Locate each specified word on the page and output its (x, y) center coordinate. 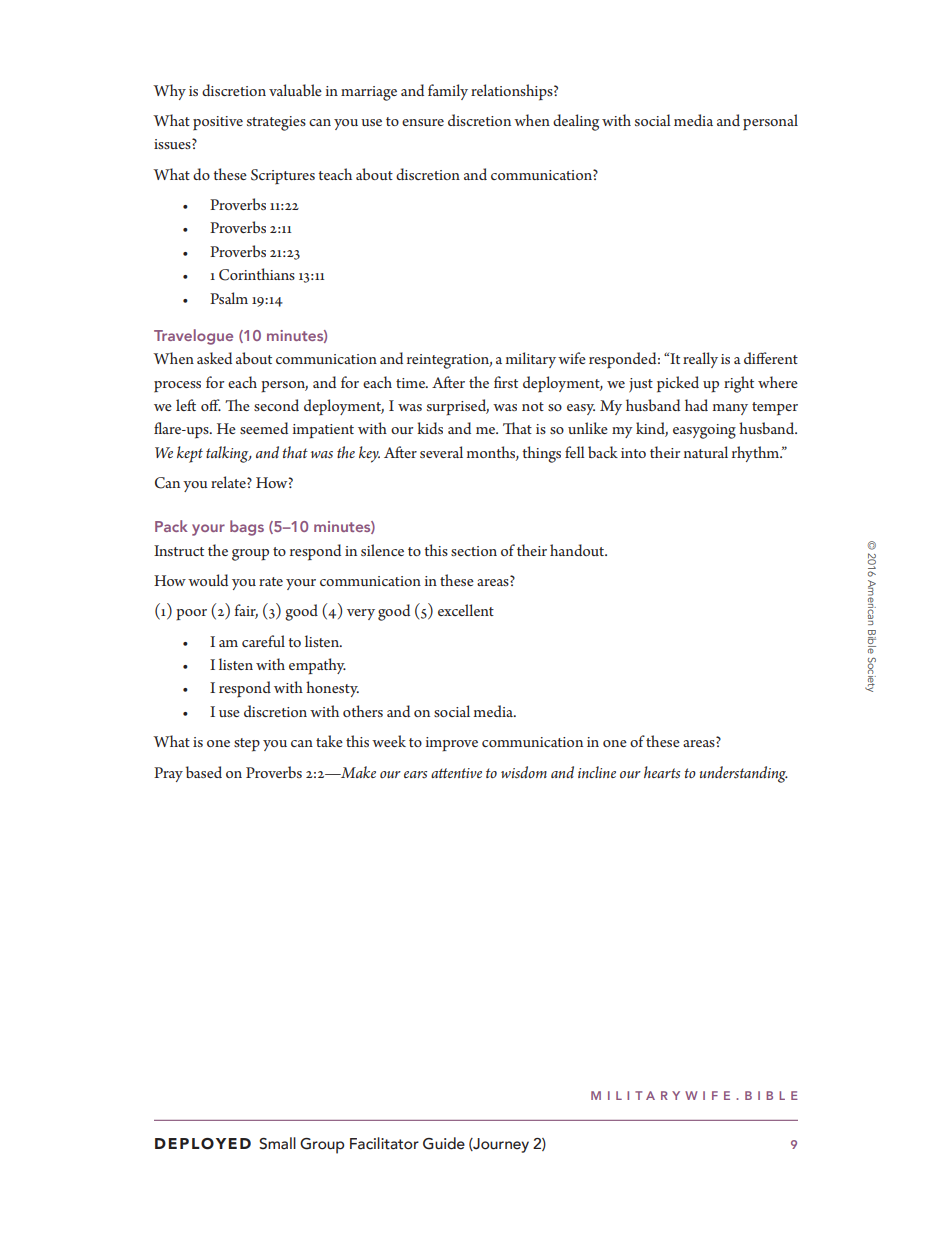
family (448, 92)
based (204, 772)
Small (277, 1143)
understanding (744, 774)
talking (228, 454)
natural (706, 452)
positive (218, 123)
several (441, 452)
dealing (576, 122)
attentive (456, 773)
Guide (444, 1143)
